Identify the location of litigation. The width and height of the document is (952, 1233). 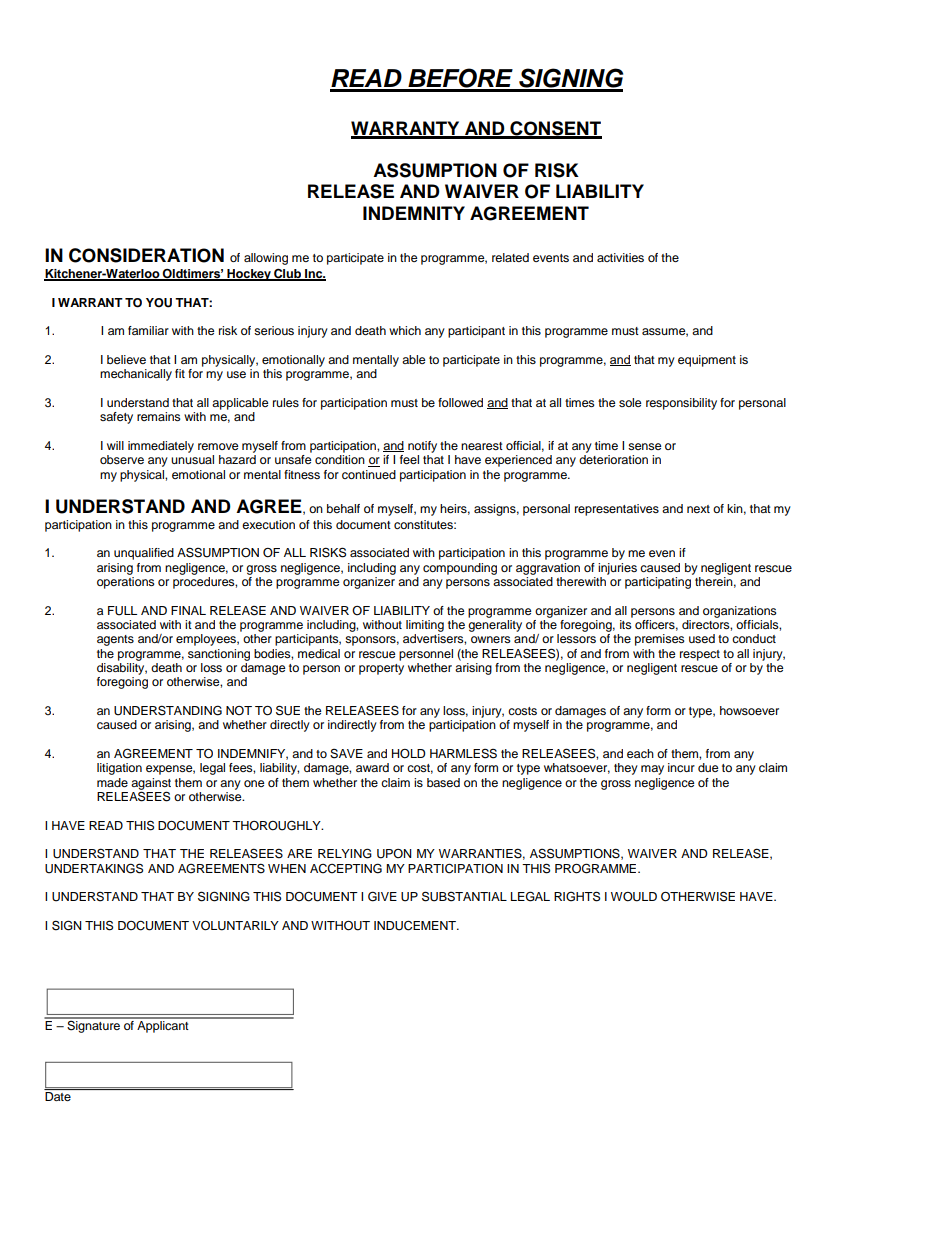
(119, 769).
